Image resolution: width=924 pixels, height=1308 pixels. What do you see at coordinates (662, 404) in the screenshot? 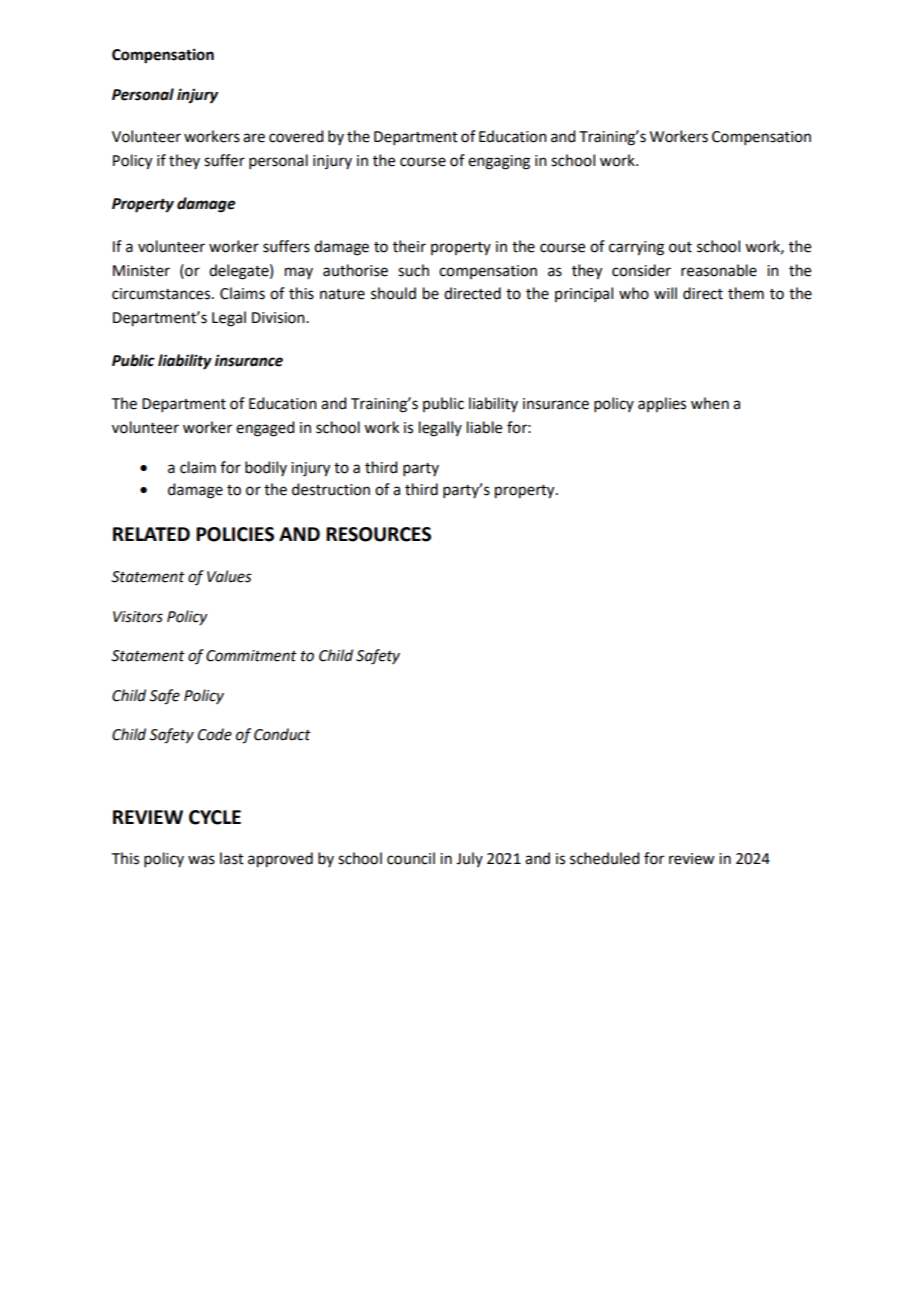
I see `applies` at bounding box center [662, 404].
